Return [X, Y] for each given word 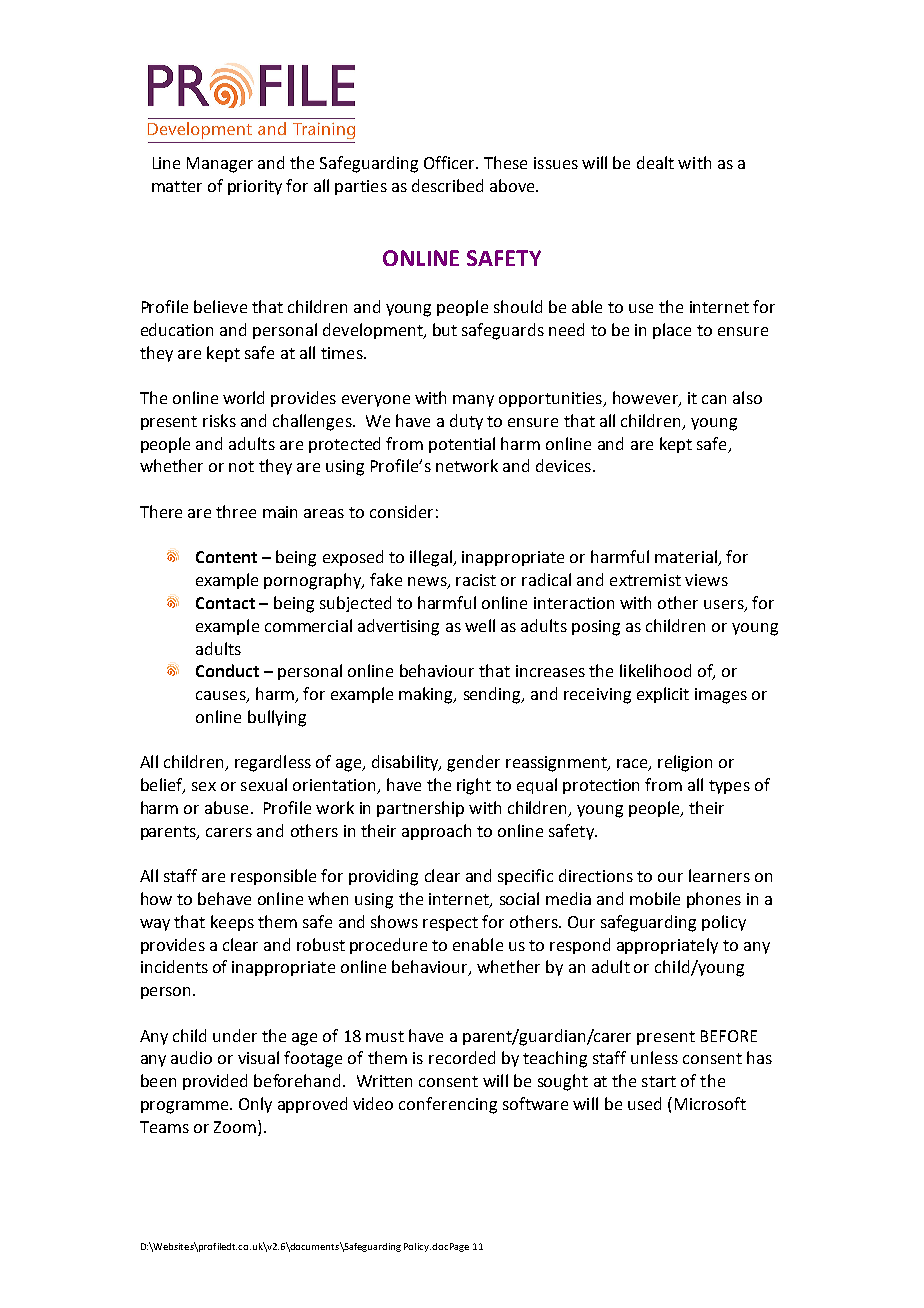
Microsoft [710, 1103]
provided [215, 1082]
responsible [273, 877]
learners [719, 875]
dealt [655, 162]
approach [436, 832]
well [480, 625]
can [714, 399]
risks [219, 420]
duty [466, 422]
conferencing [448, 1105]
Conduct [227, 670]
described [447, 185]
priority [255, 187]
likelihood [655, 670]
